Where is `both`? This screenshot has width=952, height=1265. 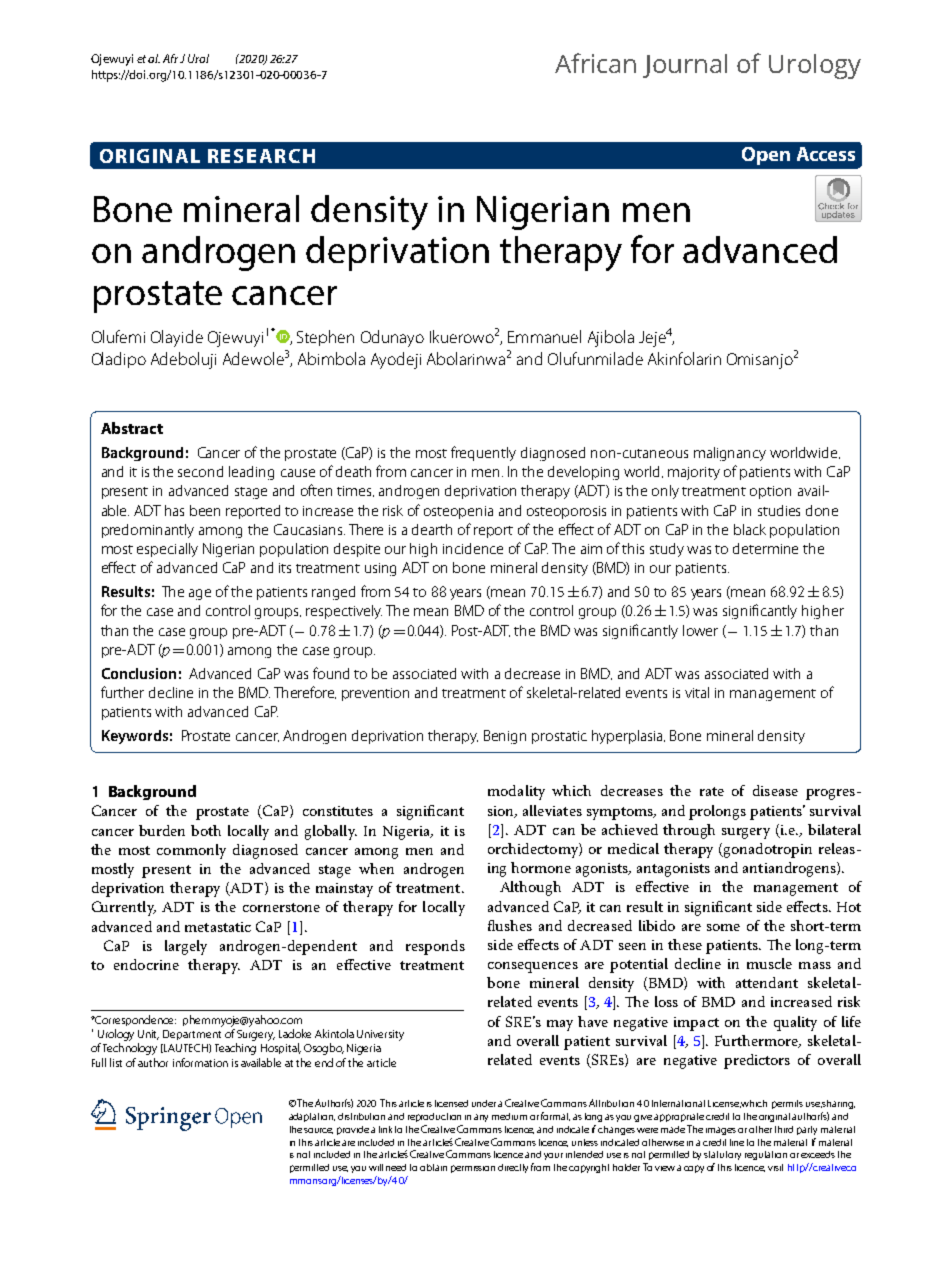 both is located at coordinates (206, 830).
